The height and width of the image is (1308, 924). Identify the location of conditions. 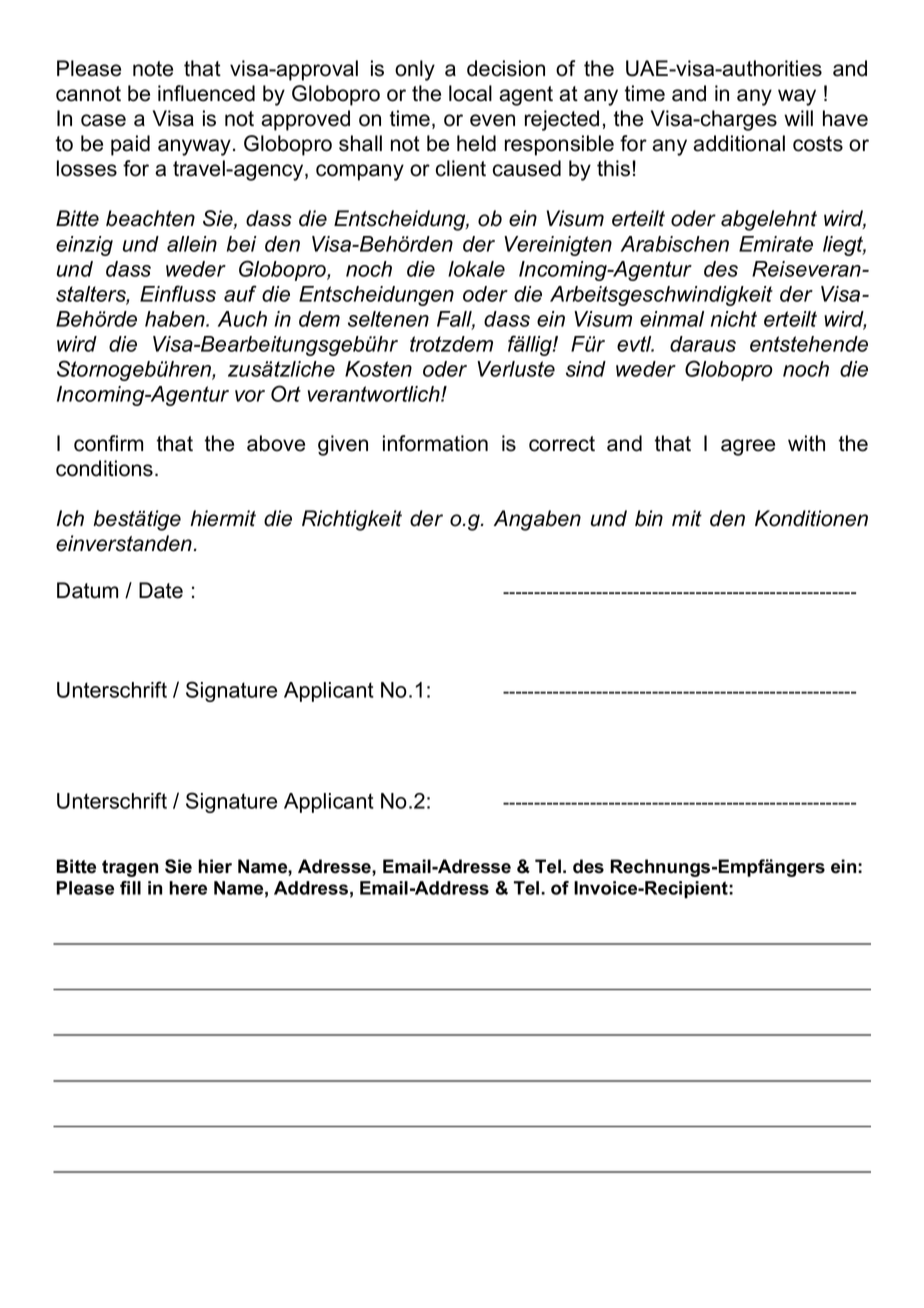
(104, 468).
